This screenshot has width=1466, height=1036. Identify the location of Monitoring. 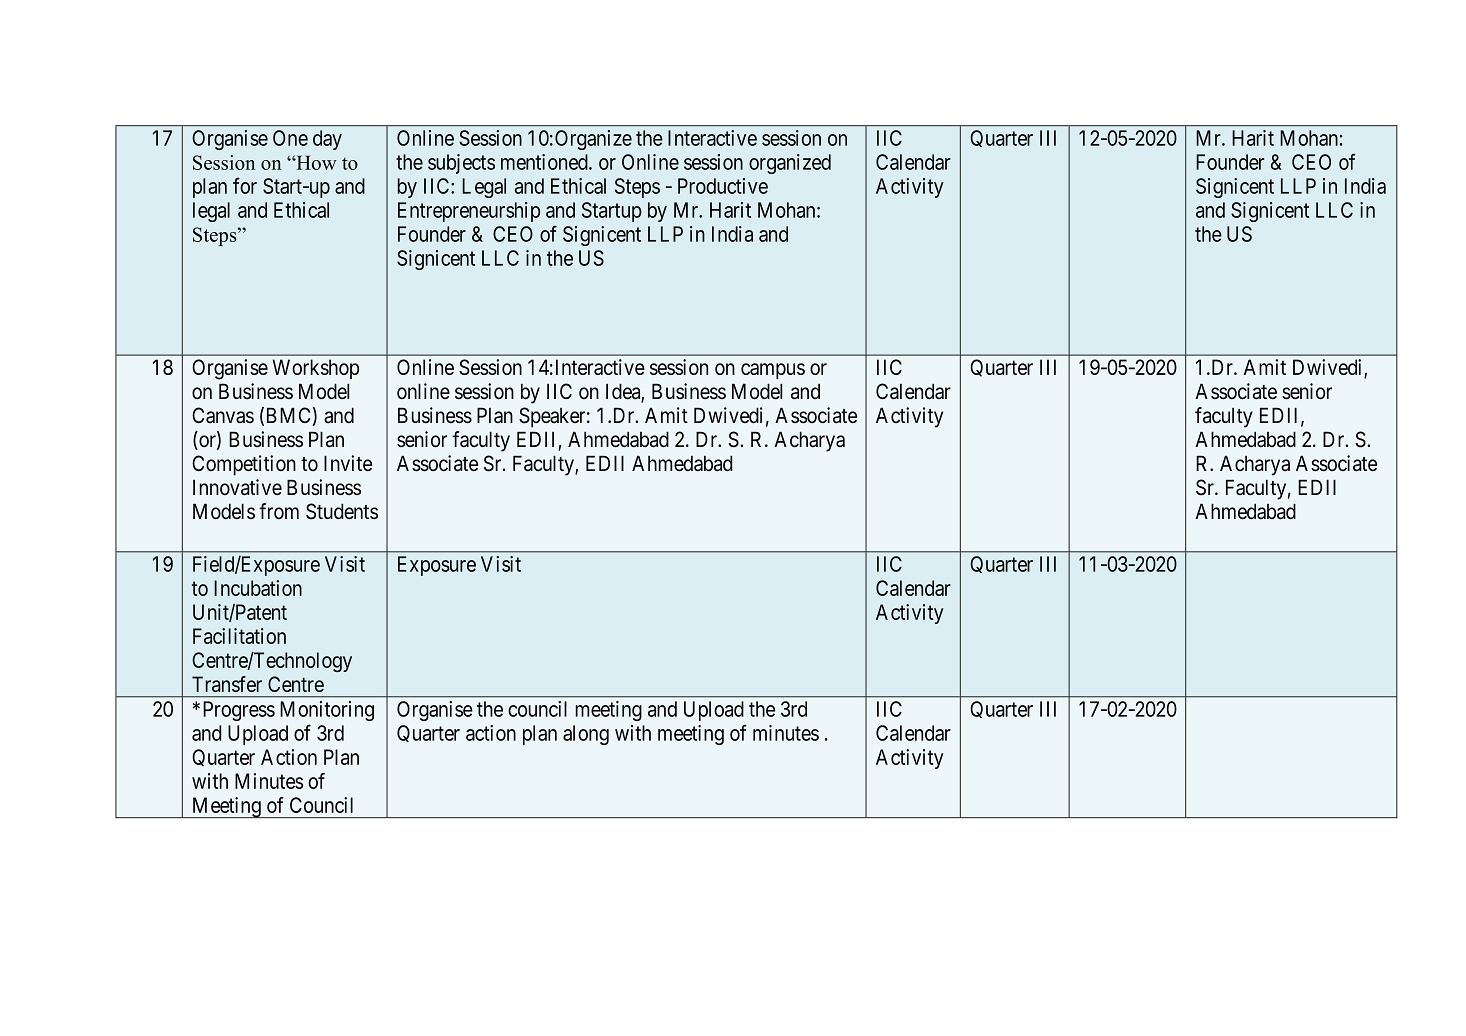
(327, 711).
